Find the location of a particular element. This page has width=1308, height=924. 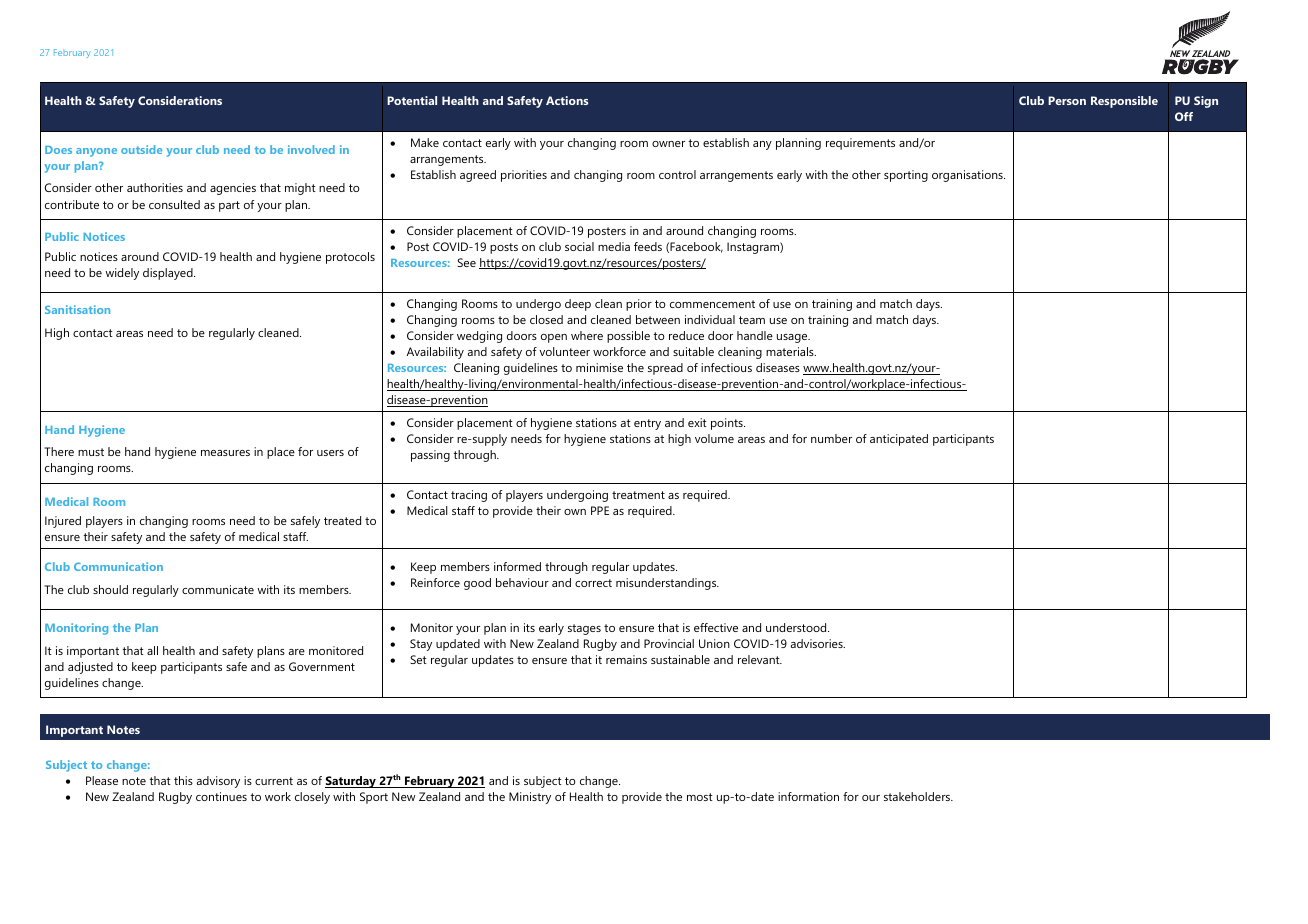

displayed is located at coordinates (169, 274).
